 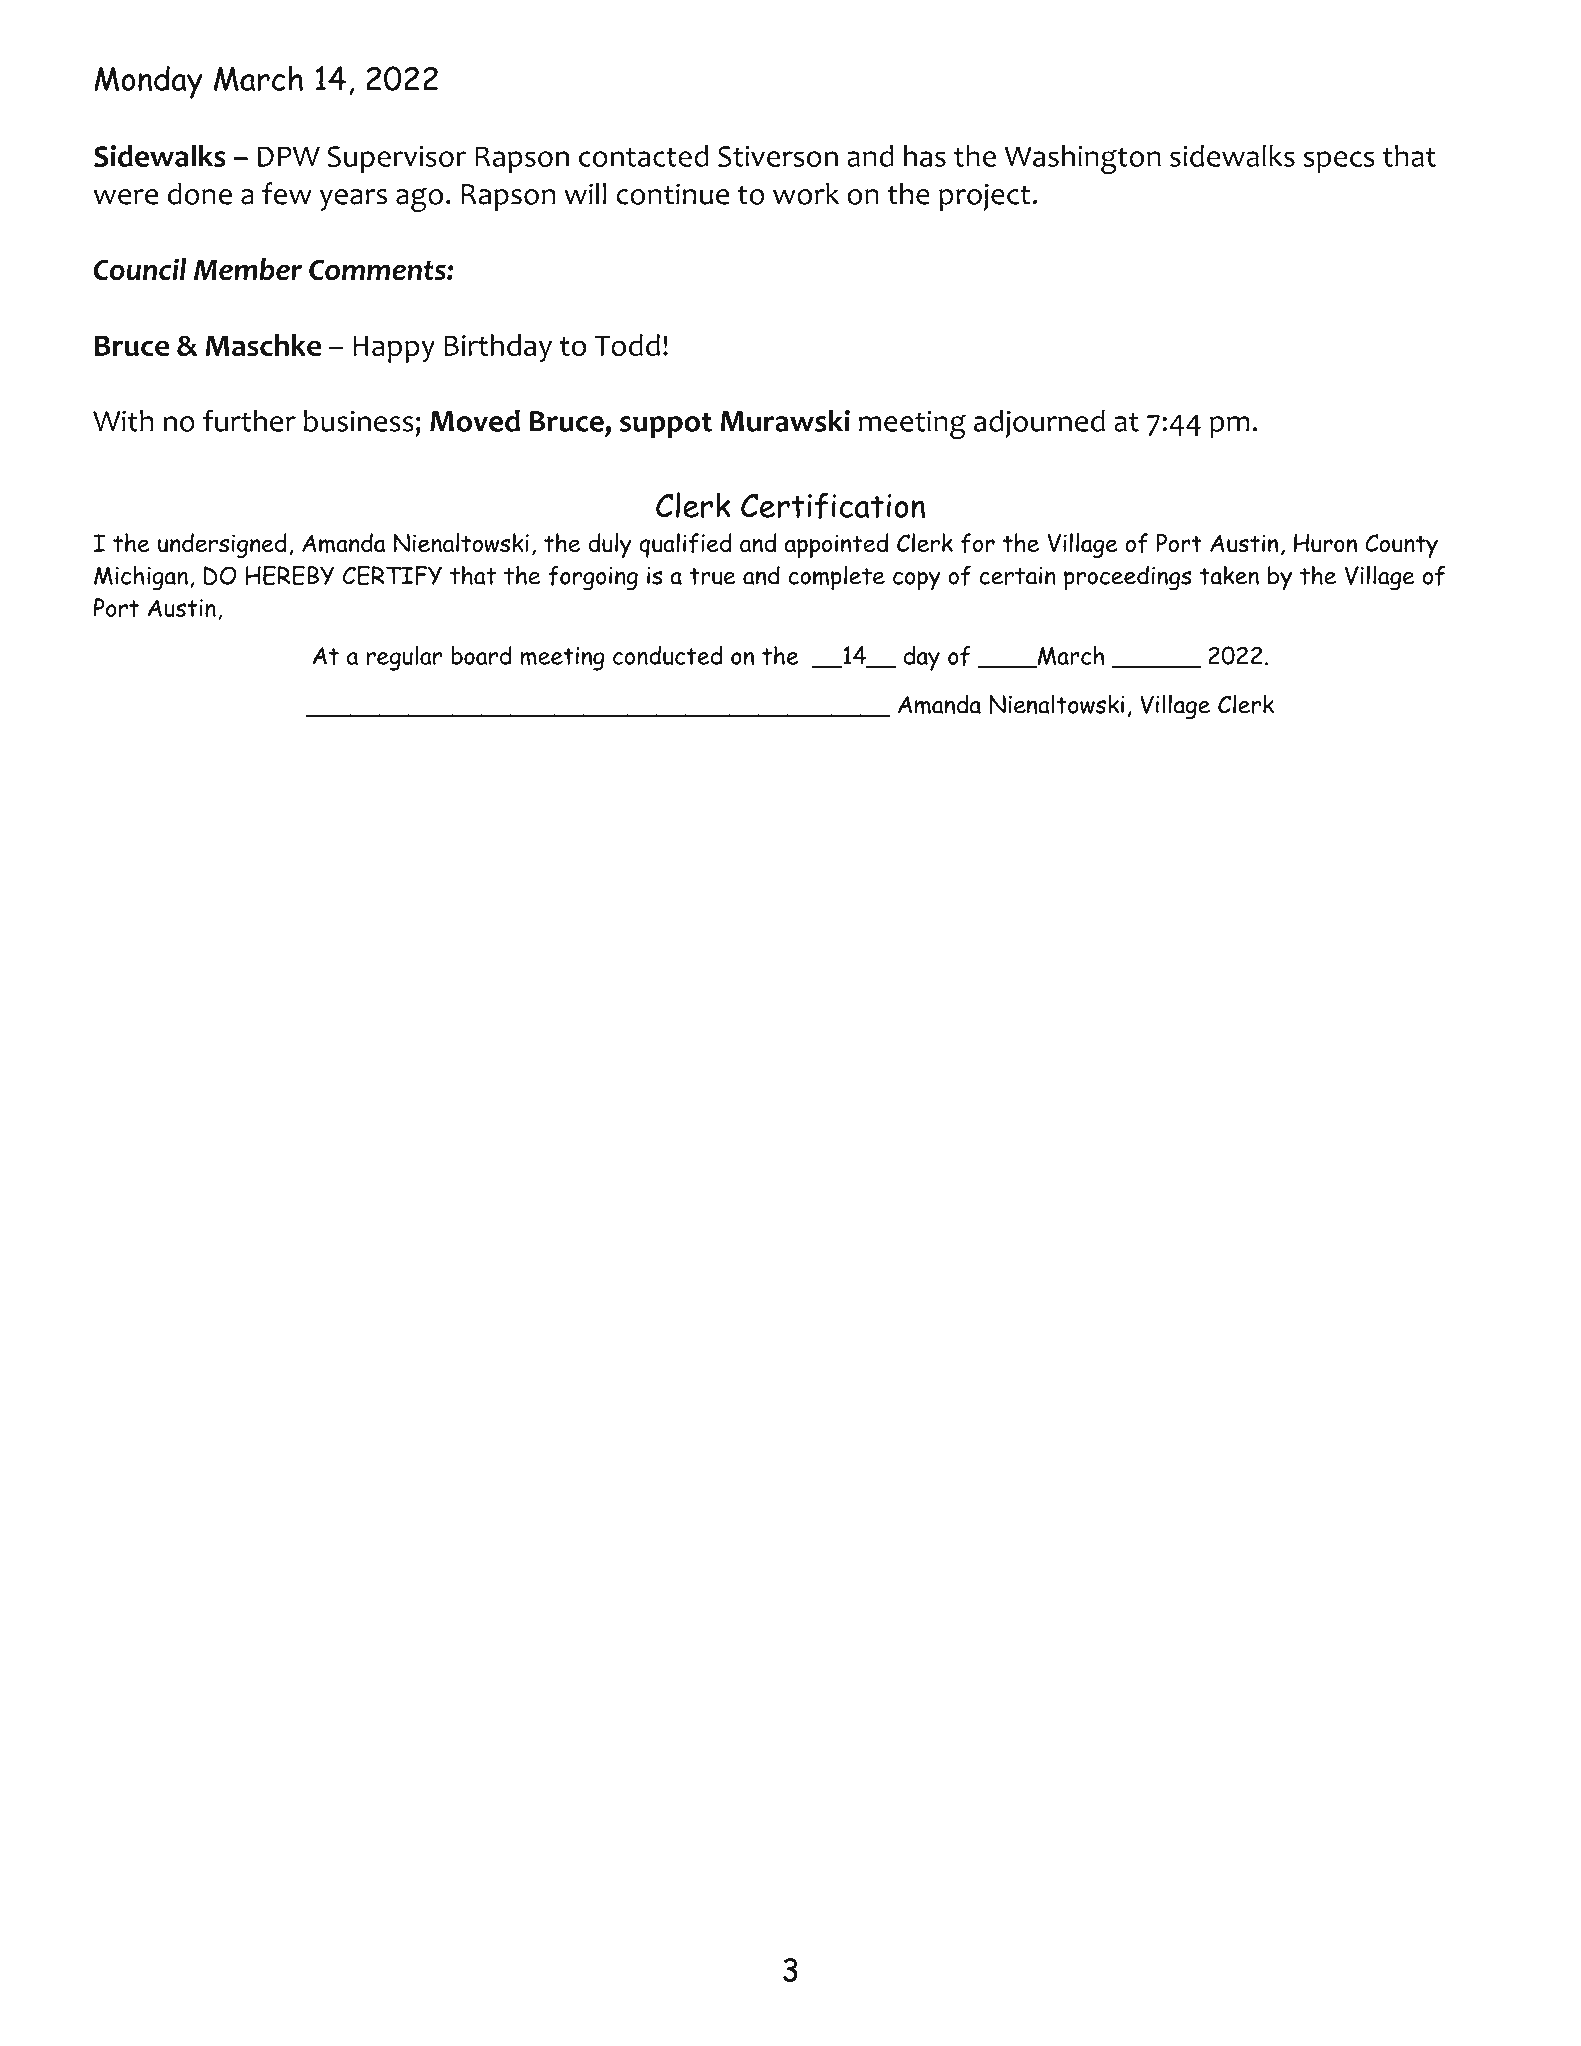 What do you see at coordinates (404, 658) in the document?
I see `regular` at bounding box center [404, 658].
